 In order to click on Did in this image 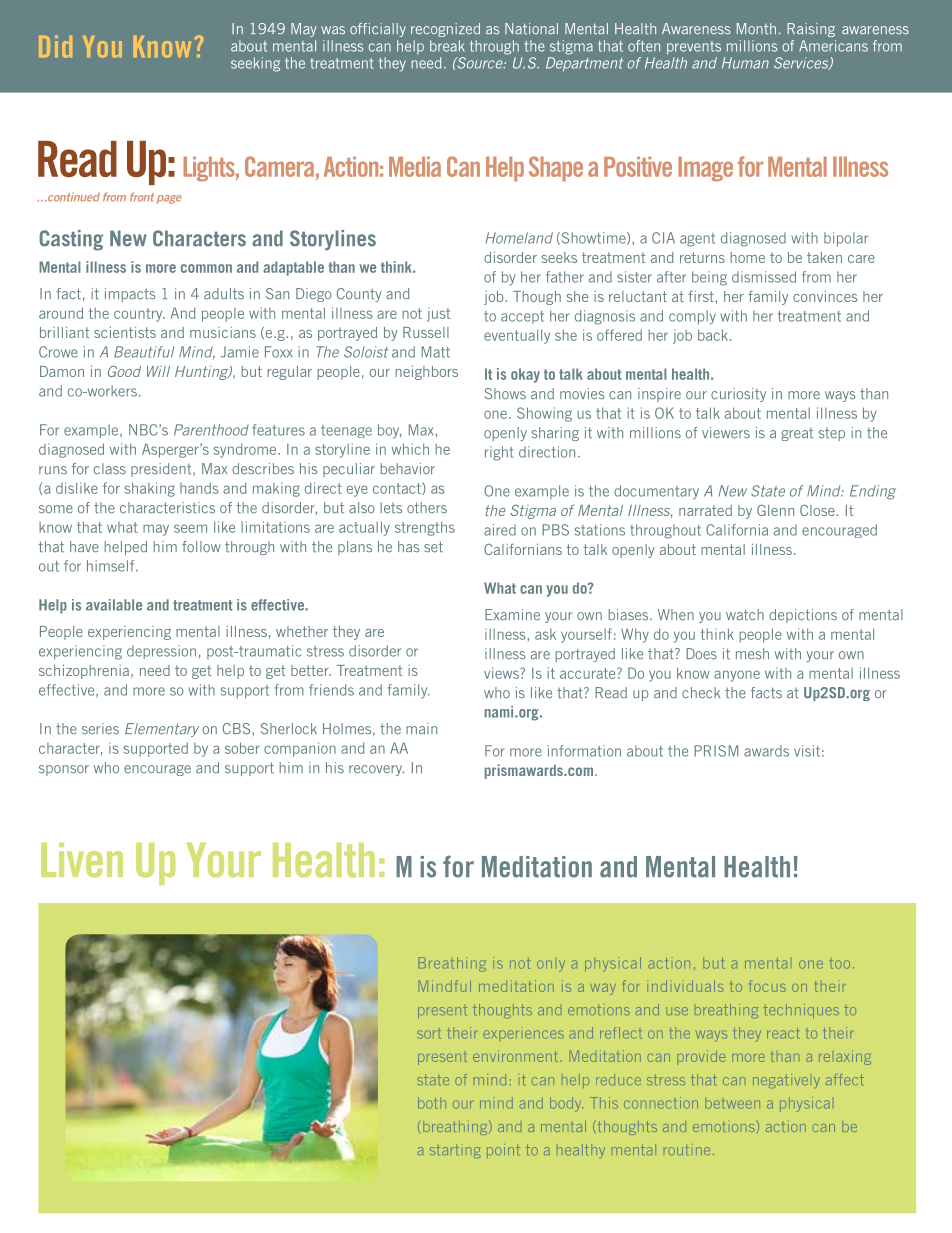, I will do `click(55, 47)`.
